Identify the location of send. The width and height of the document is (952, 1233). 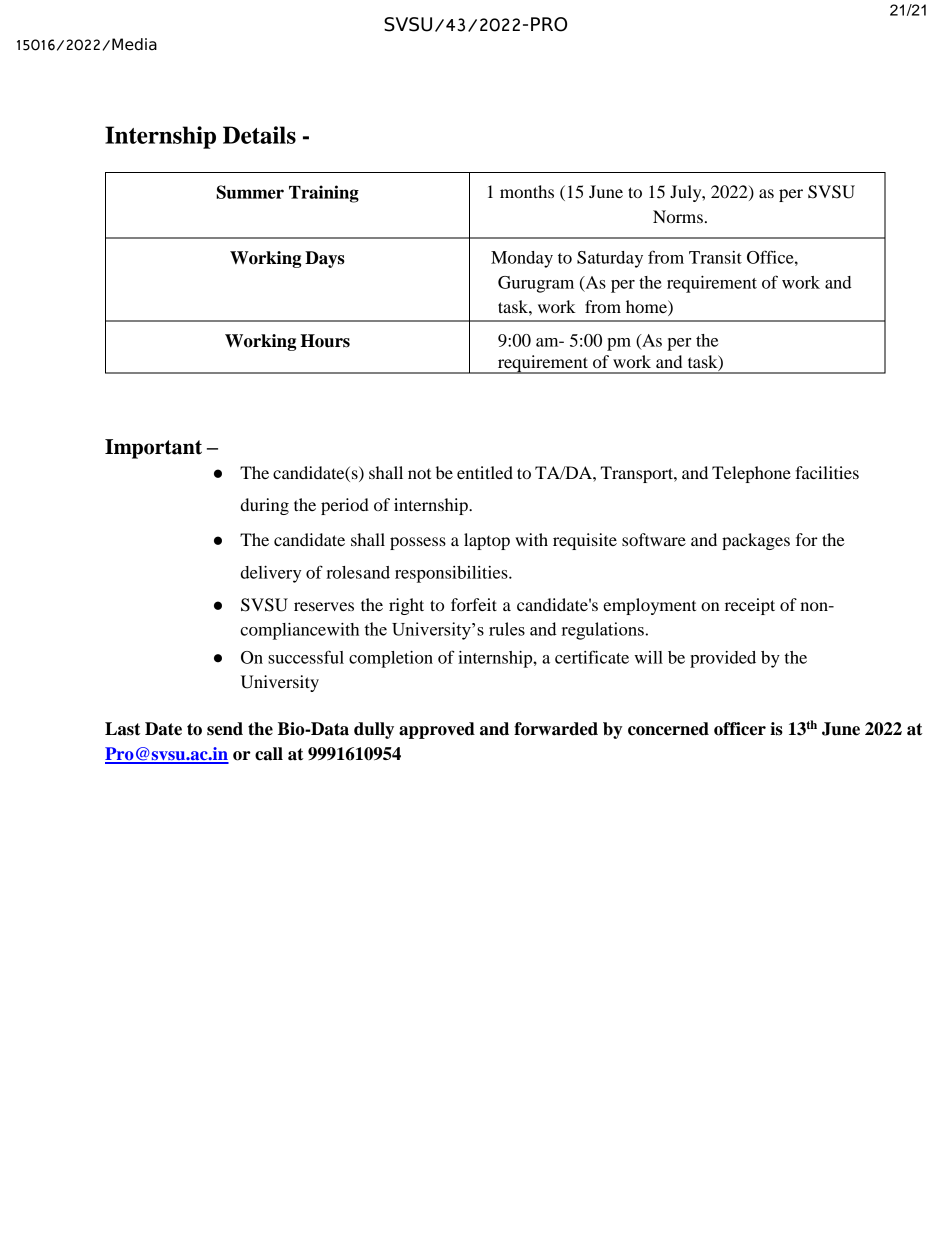
(225, 729).
